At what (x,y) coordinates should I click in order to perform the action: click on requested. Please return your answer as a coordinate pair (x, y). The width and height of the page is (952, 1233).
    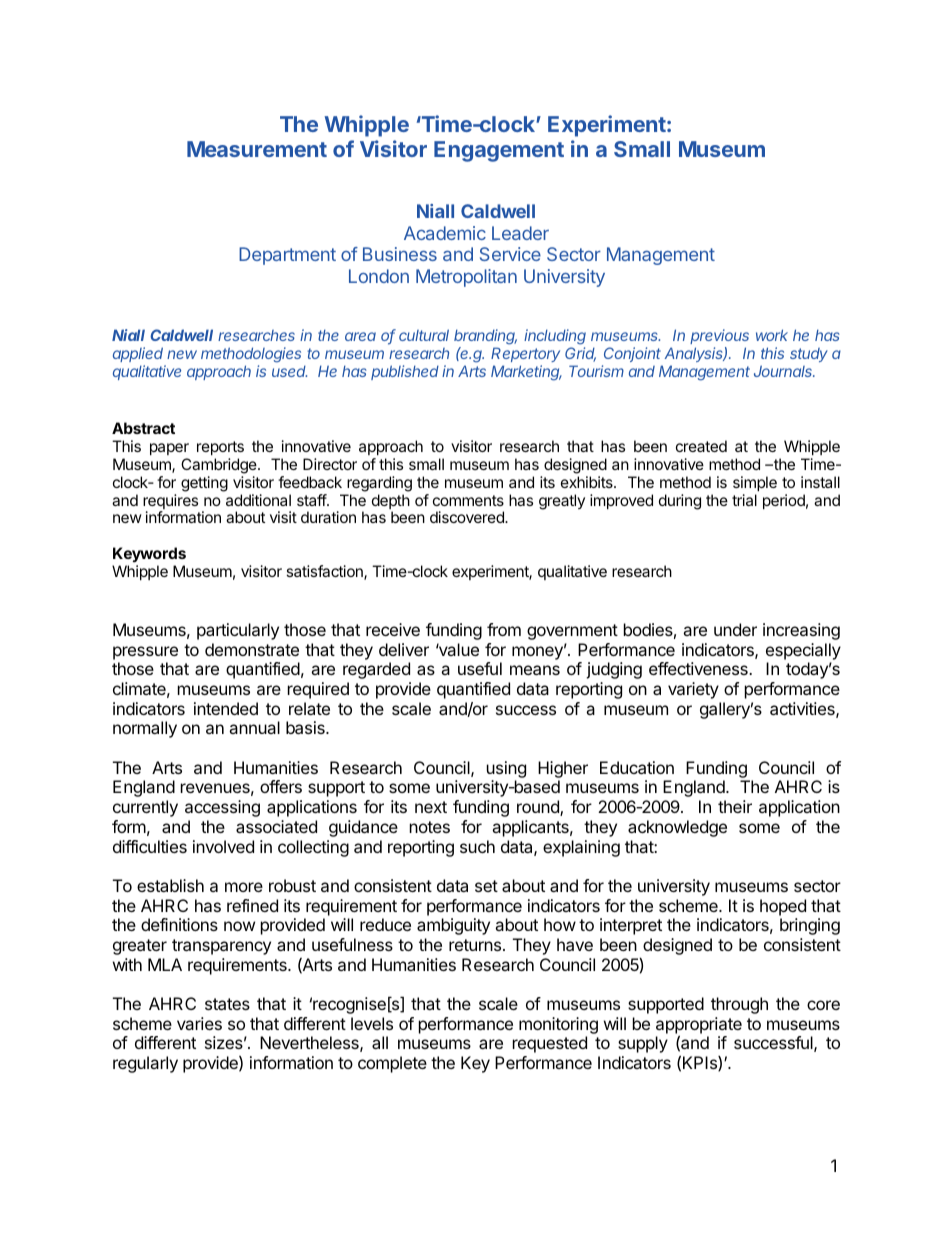
    Looking at the image, I should click on (550, 1044).
